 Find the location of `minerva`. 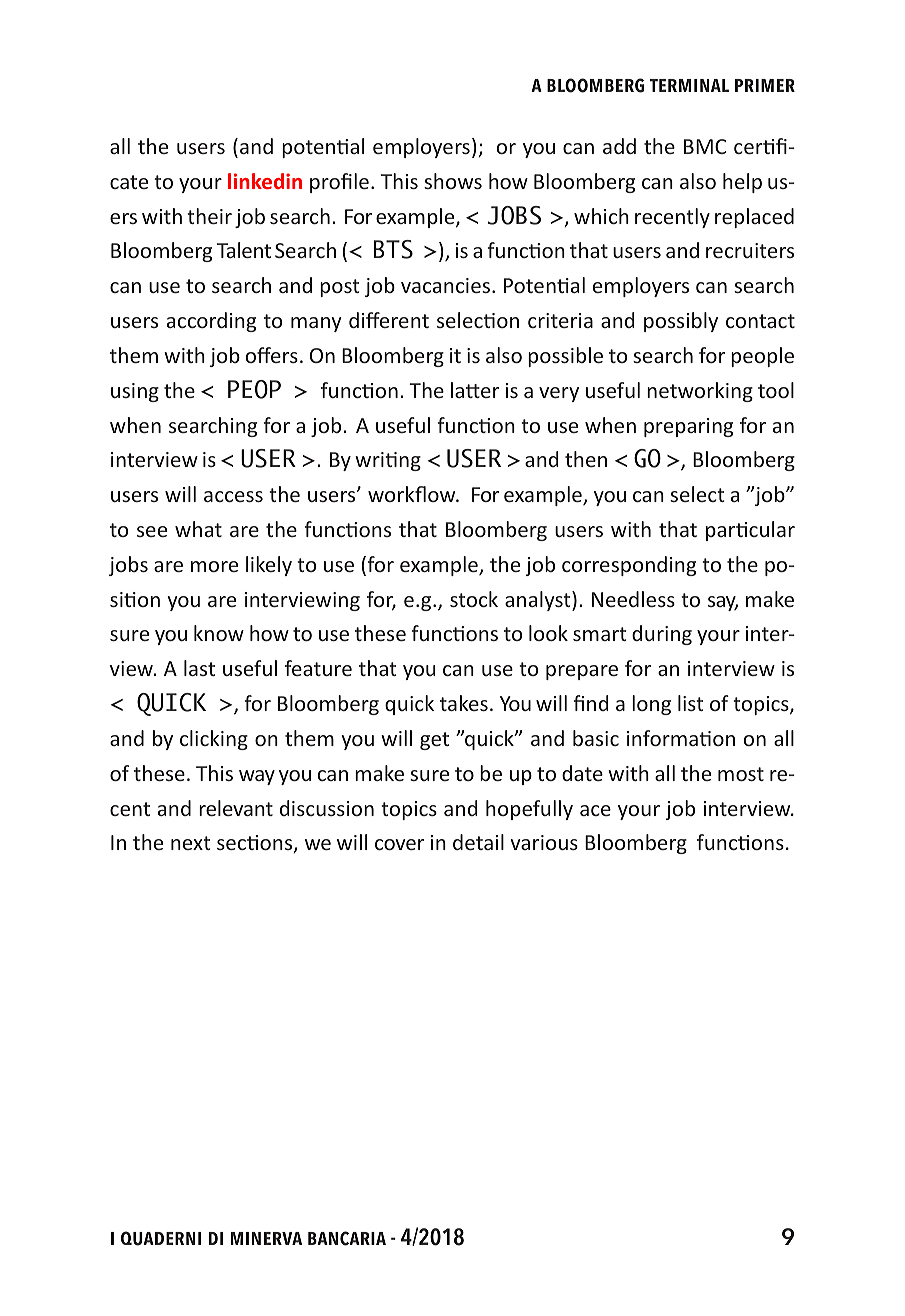

minerva is located at coordinates (266, 1238).
